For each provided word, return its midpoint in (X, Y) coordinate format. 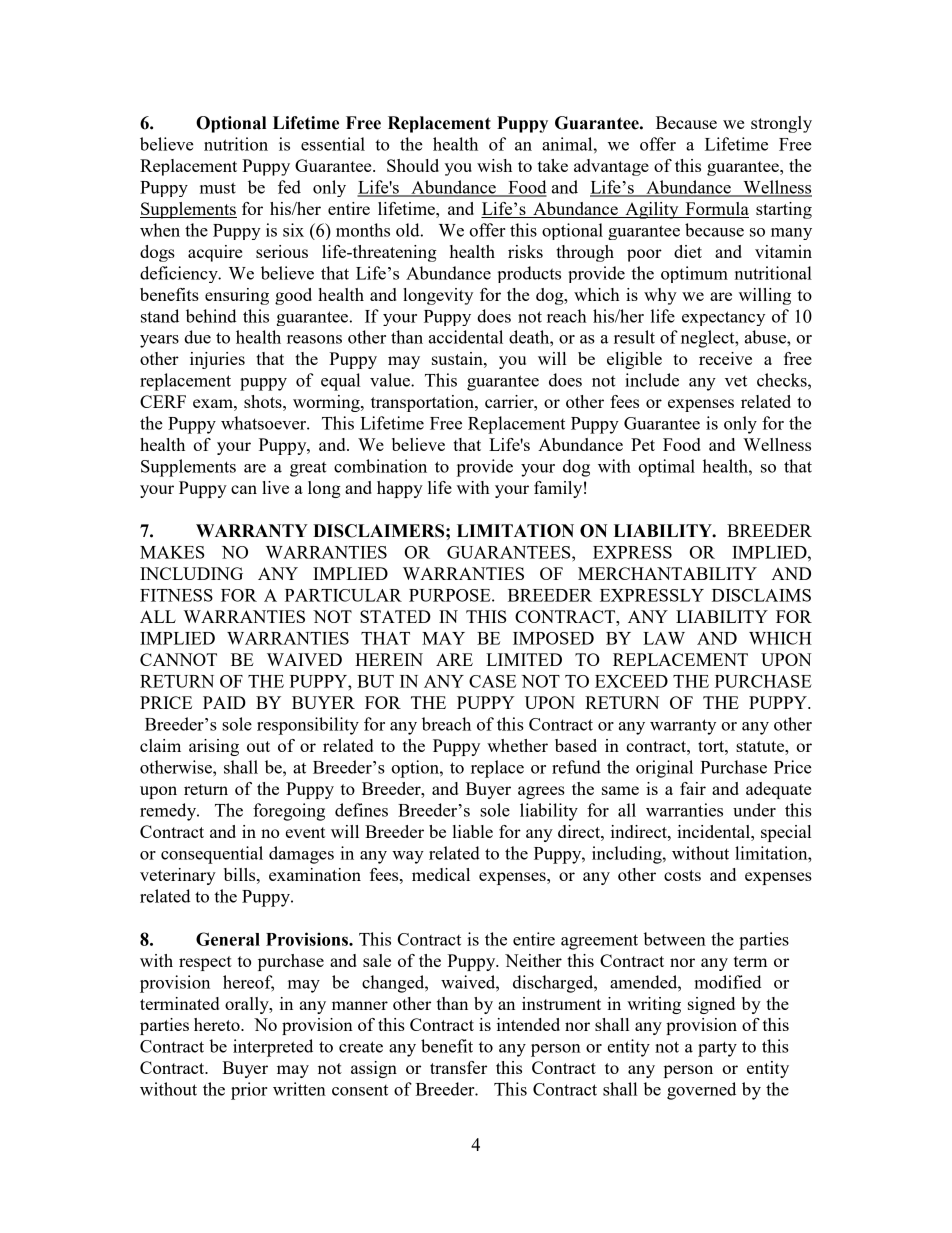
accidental (466, 337)
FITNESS (176, 595)
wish (494, 165)
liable (473, 831)
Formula (716, 210)
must (218, 188)
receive (725, 358)
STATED (395, 616)
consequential (212, 855)
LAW (664, 638)
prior (249, 1091)
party (717, 1049)
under (754, 810)
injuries (217, 360)
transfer (458, 1067)
